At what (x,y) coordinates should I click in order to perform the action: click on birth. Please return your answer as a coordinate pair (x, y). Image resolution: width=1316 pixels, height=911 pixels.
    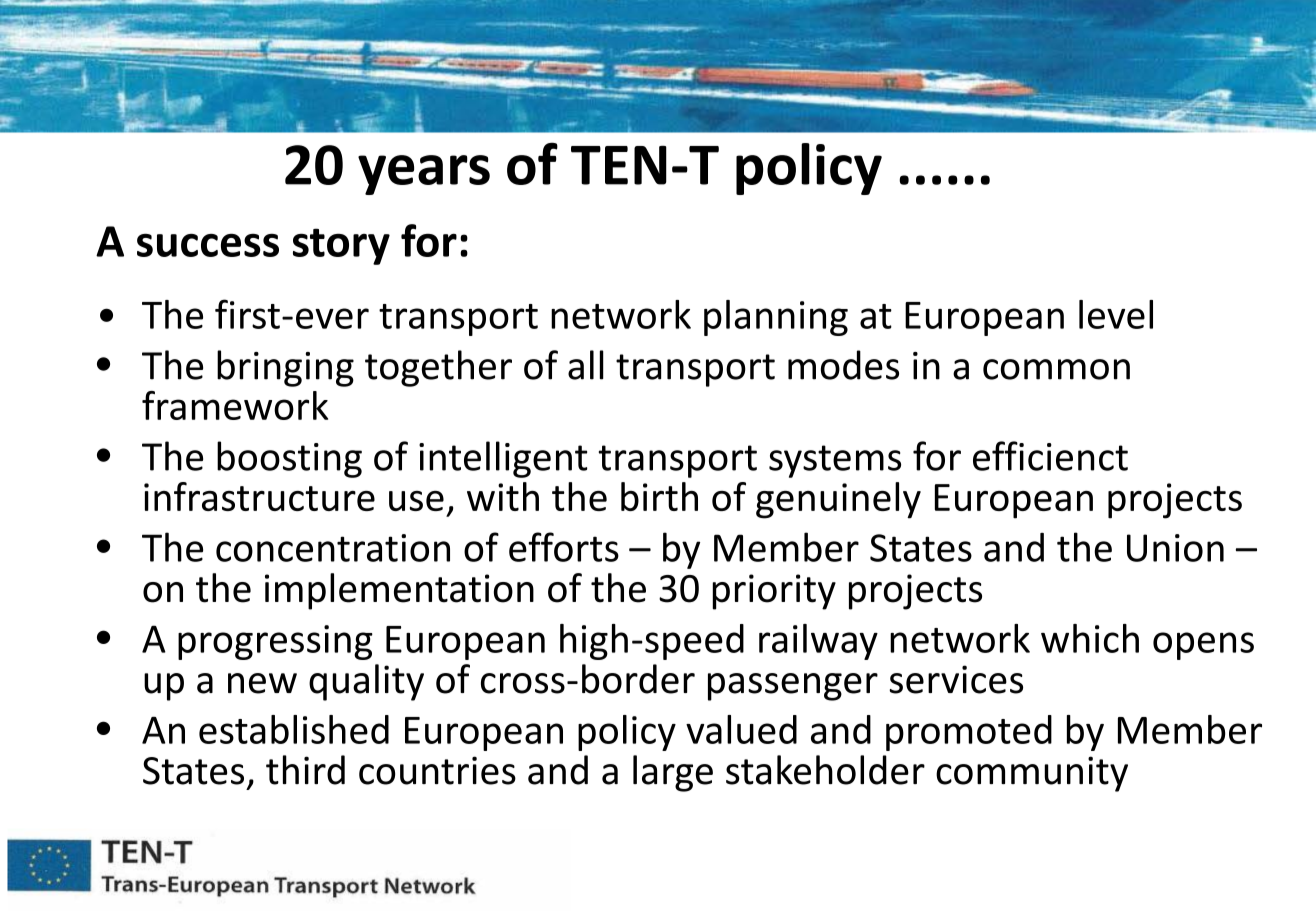
    Looking at the image, I should click on (659, 496).
